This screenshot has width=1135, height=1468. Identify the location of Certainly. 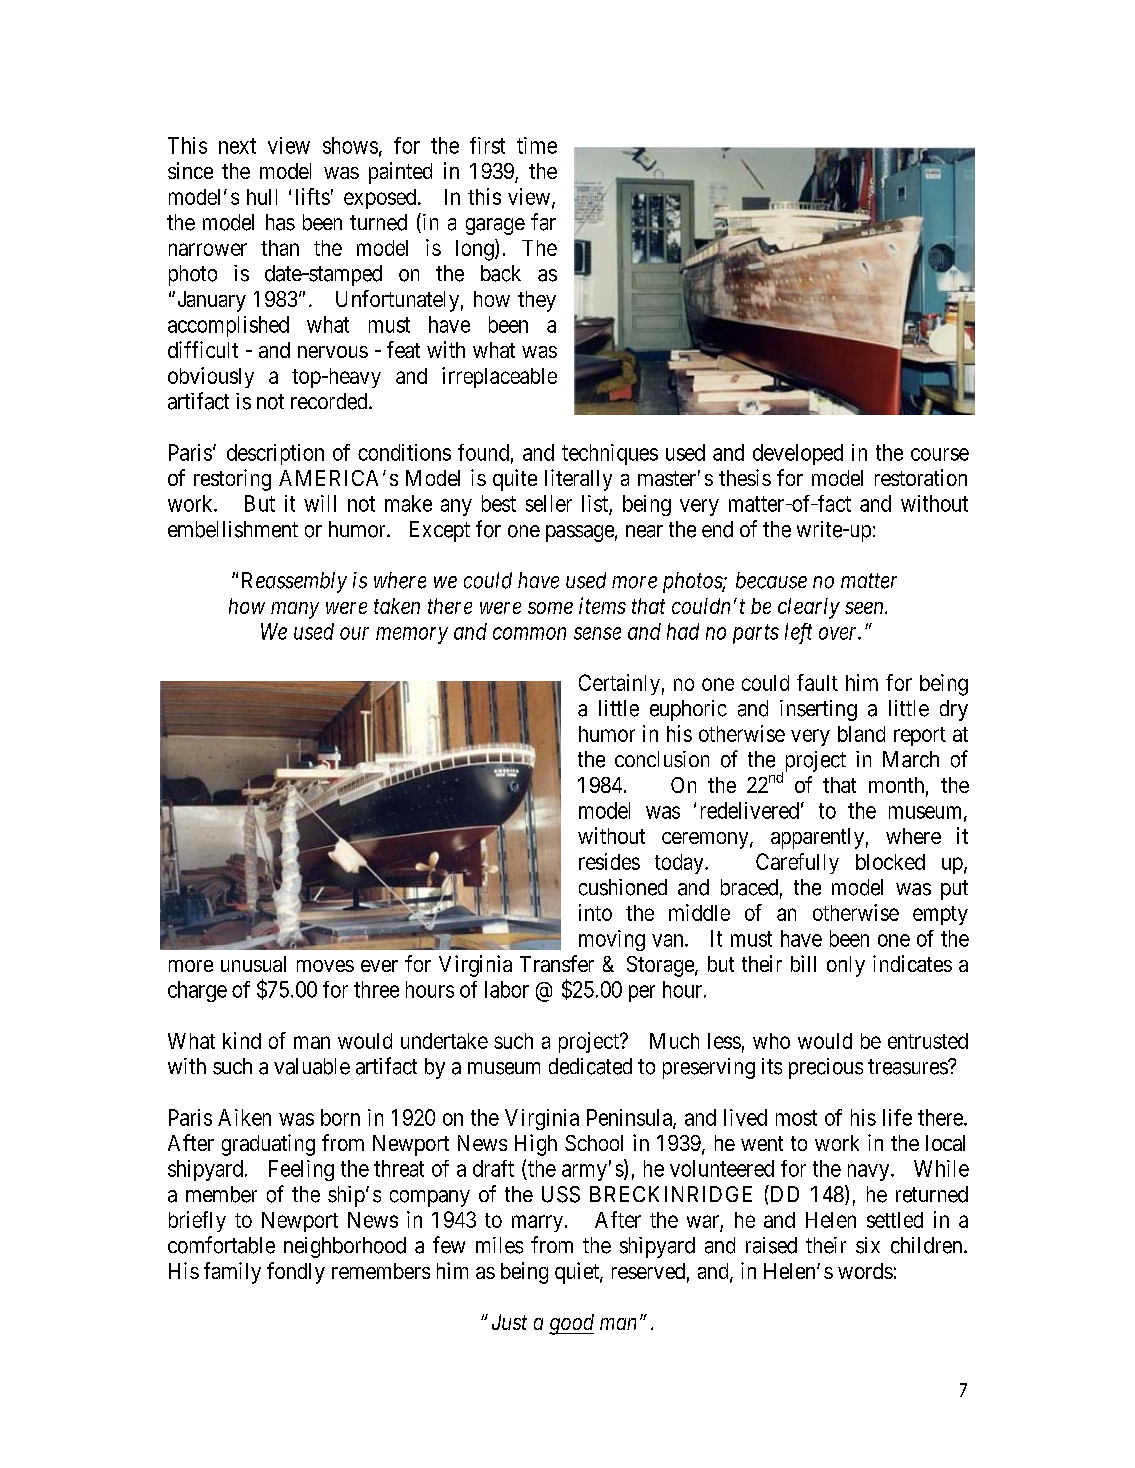
(619, 684).
